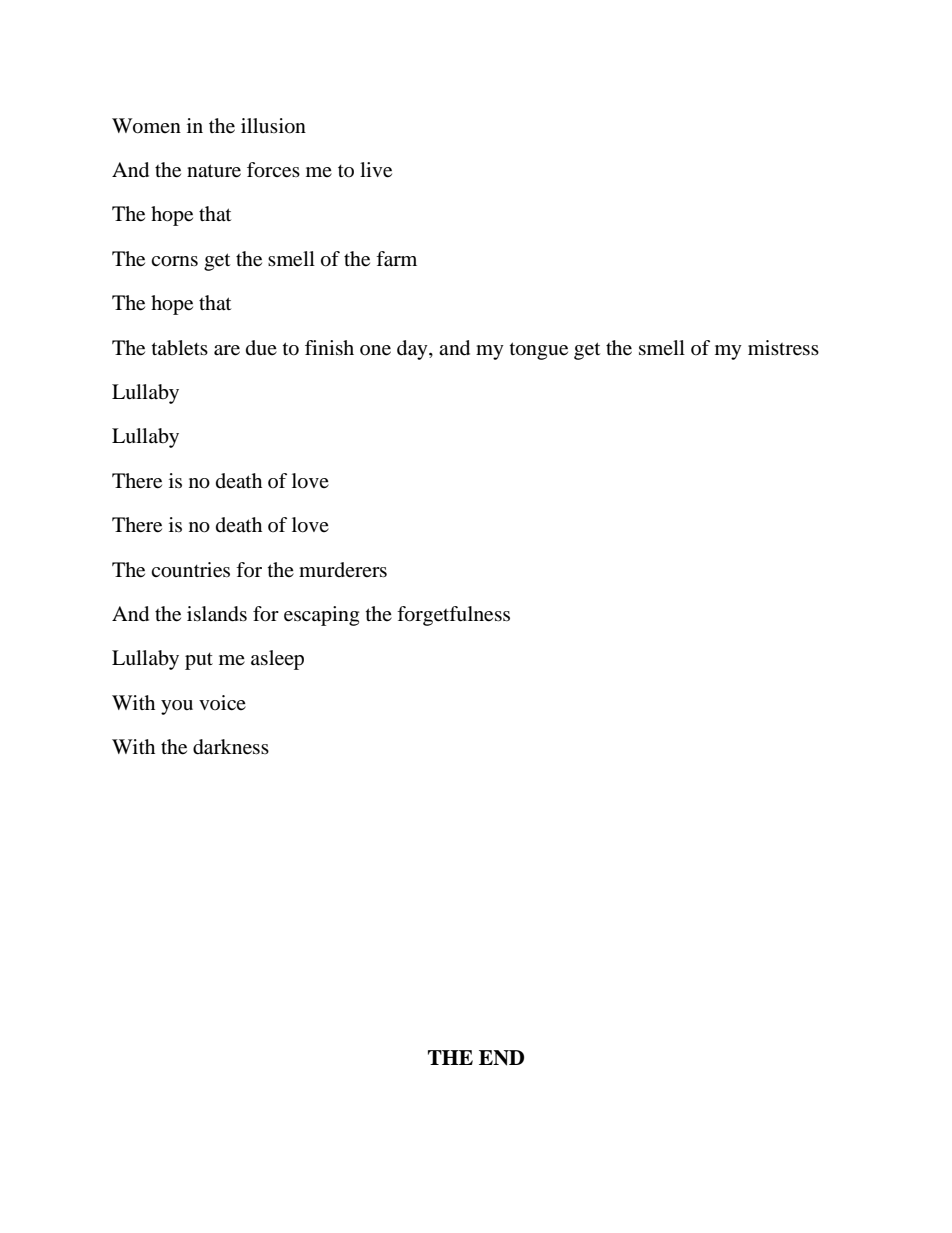 The image size is (952, 1233). What do you see at coordinates (217, 614) in the document?
I see `islands` at bounding box center [217, 614].
